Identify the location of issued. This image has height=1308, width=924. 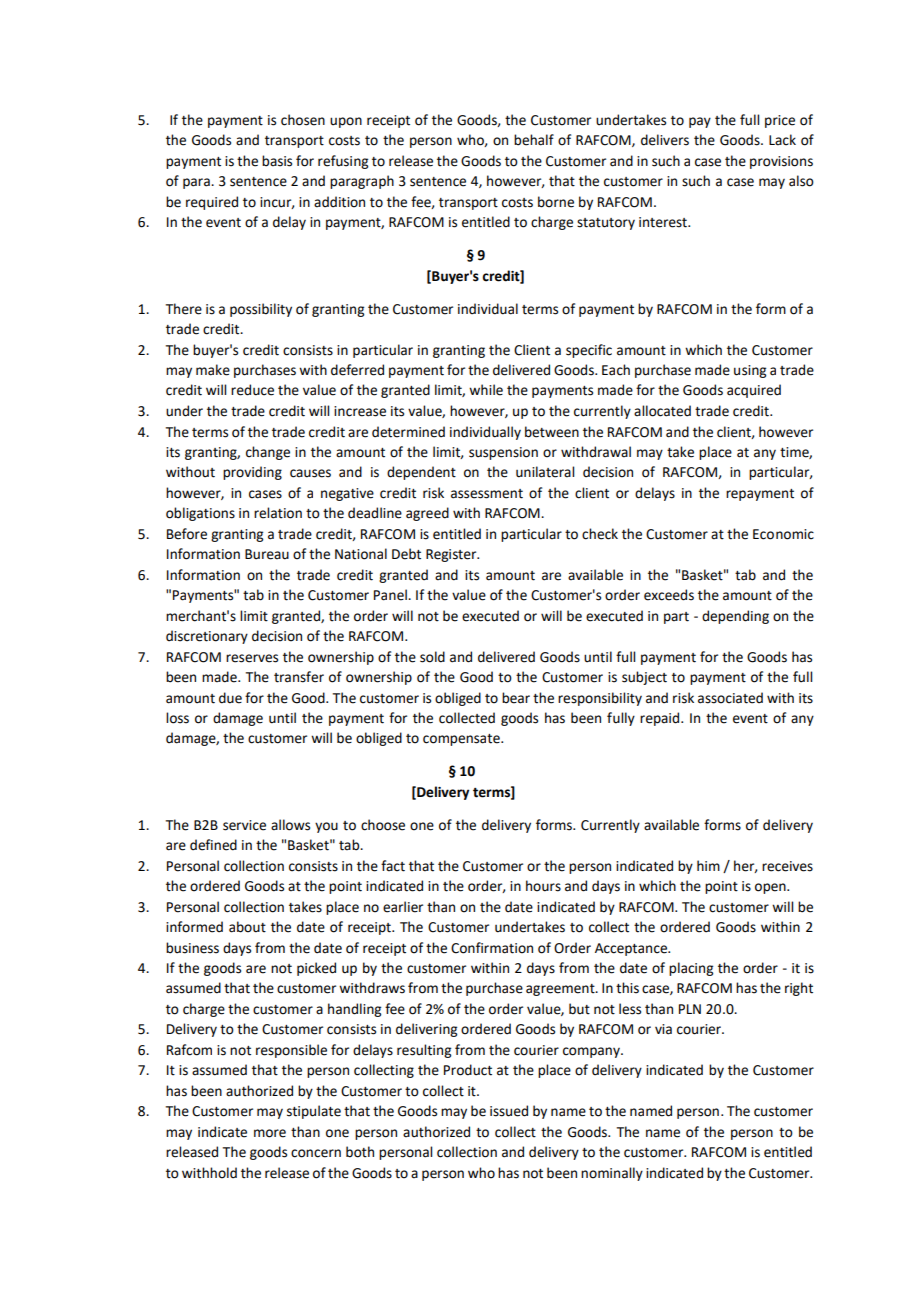
(509, 1111).
